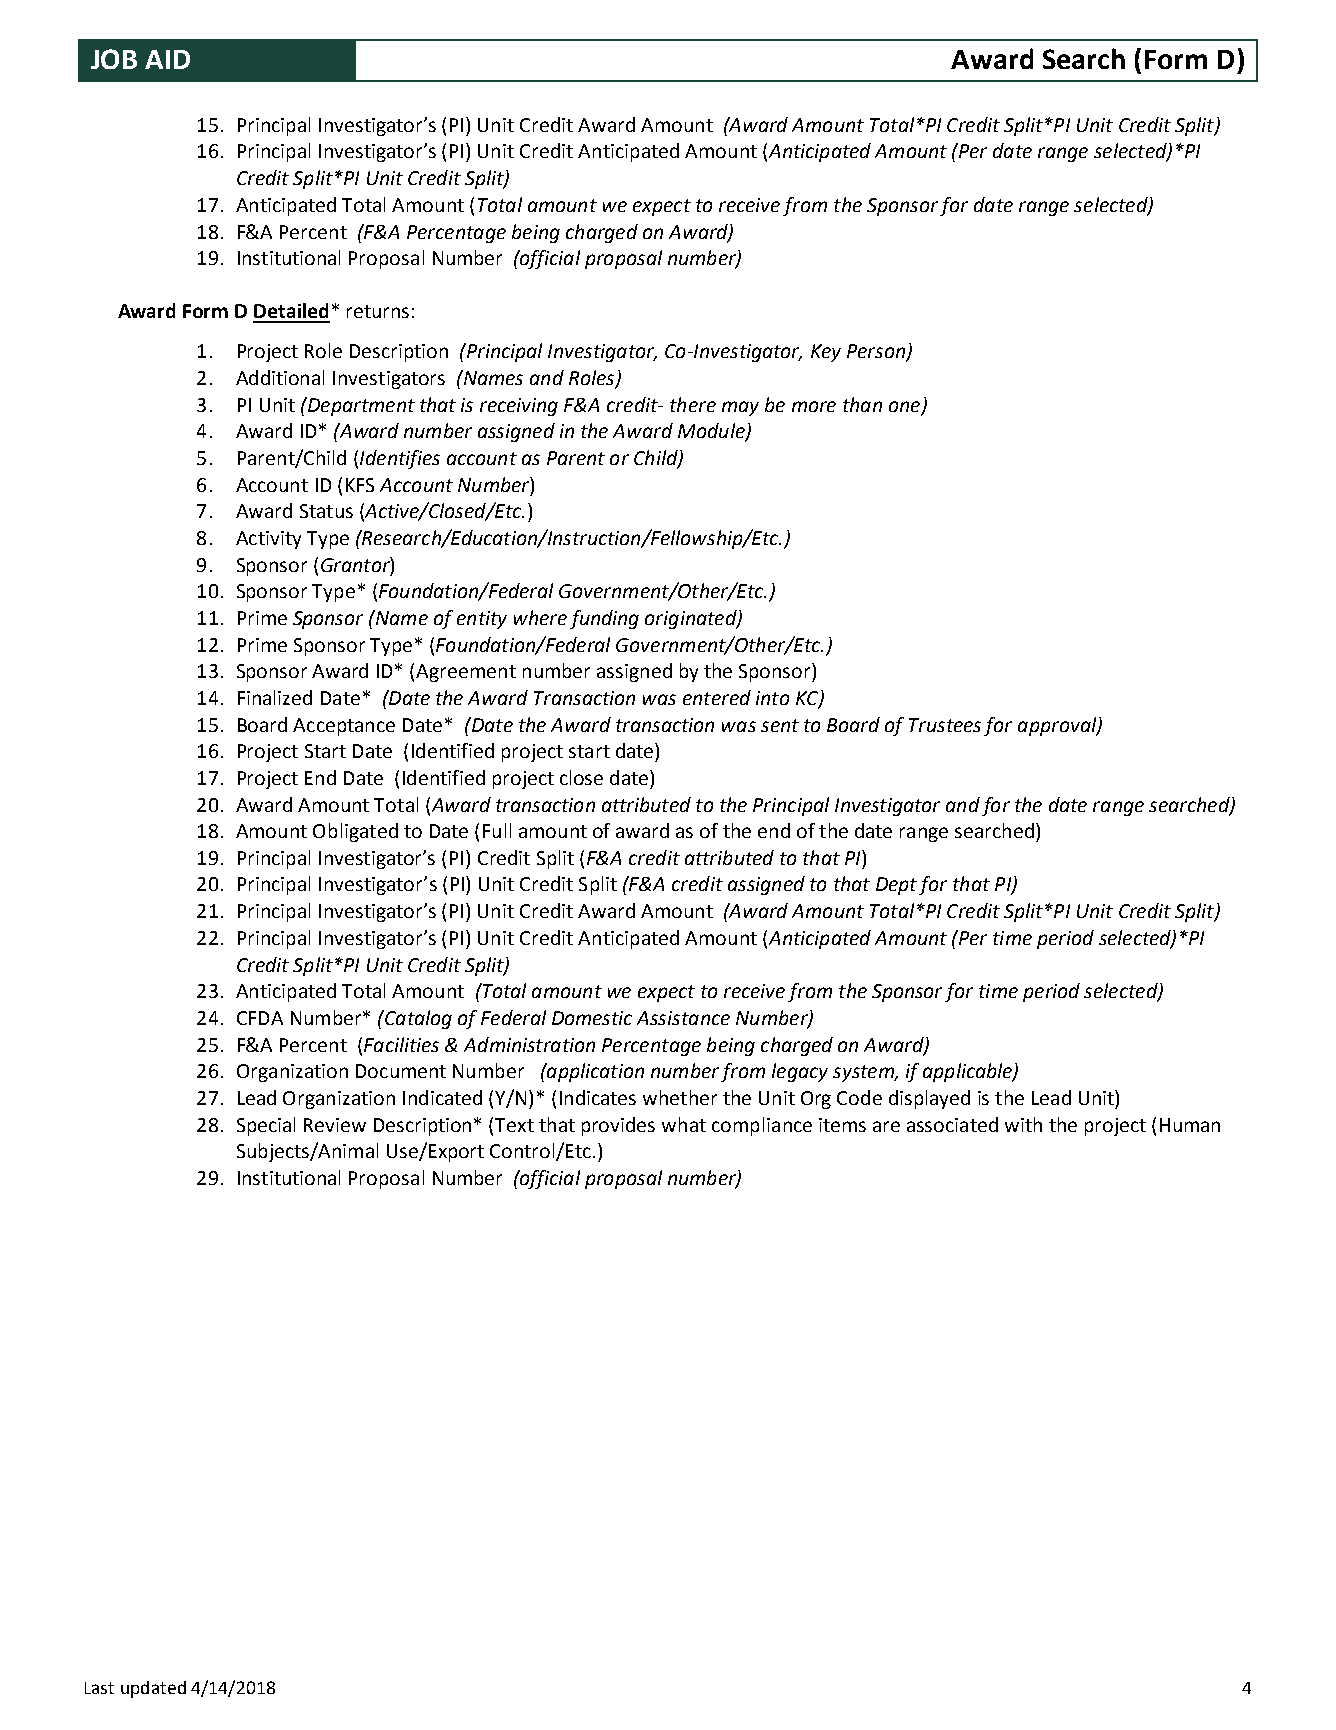 Image resolution: width=1336 pixels, height=1730 pixels. I want to click on one, so click(904, 406).
